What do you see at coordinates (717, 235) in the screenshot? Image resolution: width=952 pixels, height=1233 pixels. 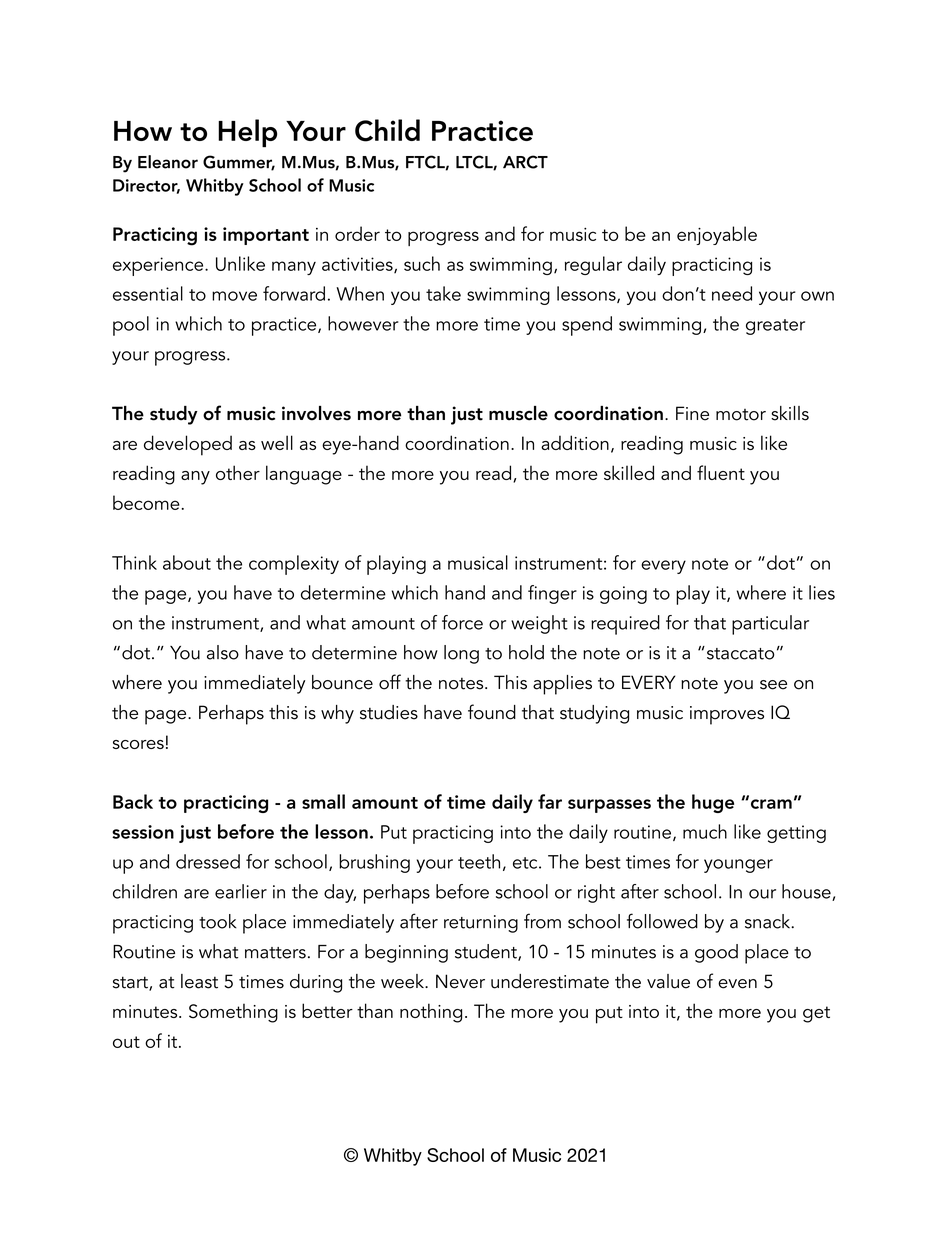 I see `enjoyable` at bounding box center [717, 235].
